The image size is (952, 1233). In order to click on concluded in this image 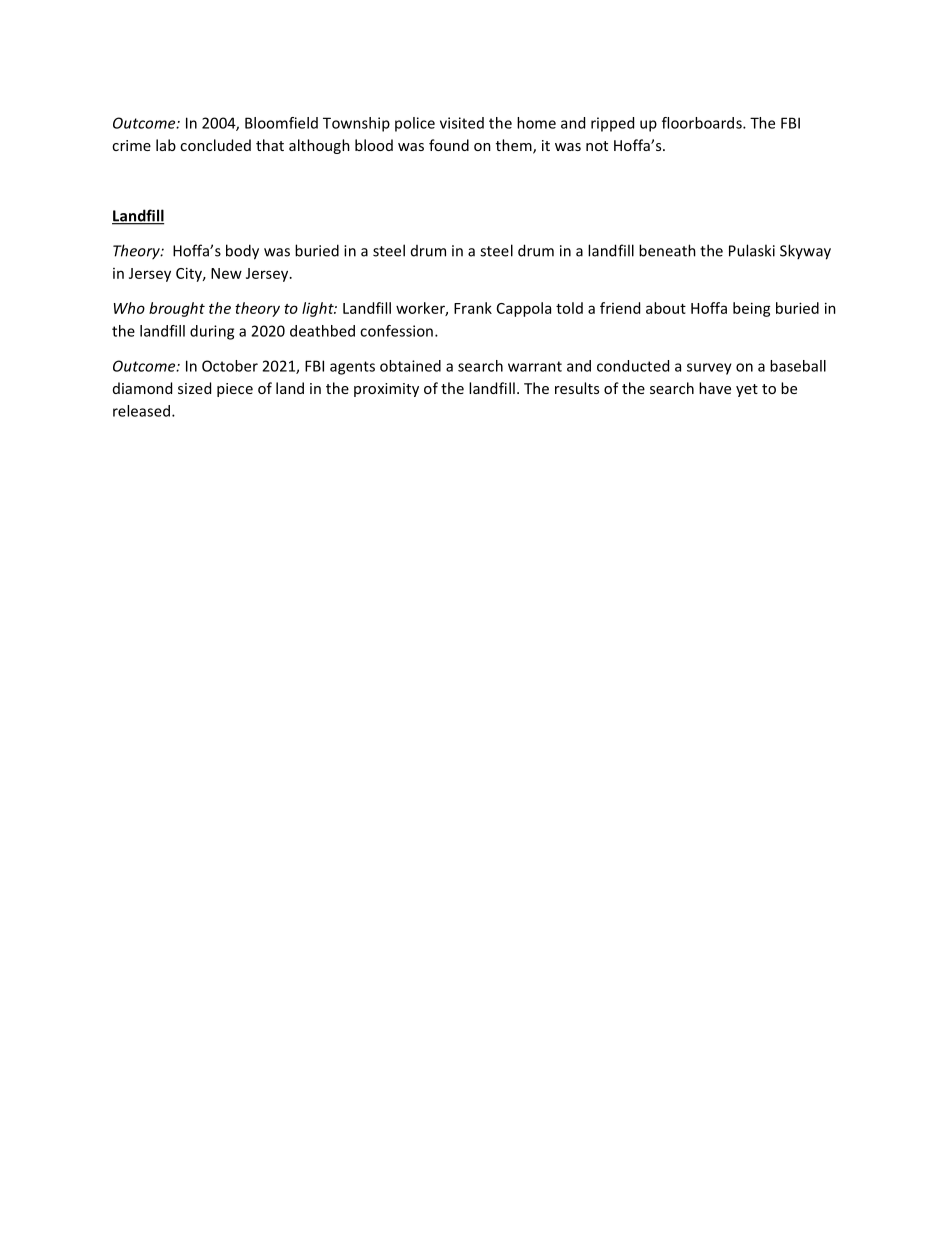, I will do `click(215, 145)`.
